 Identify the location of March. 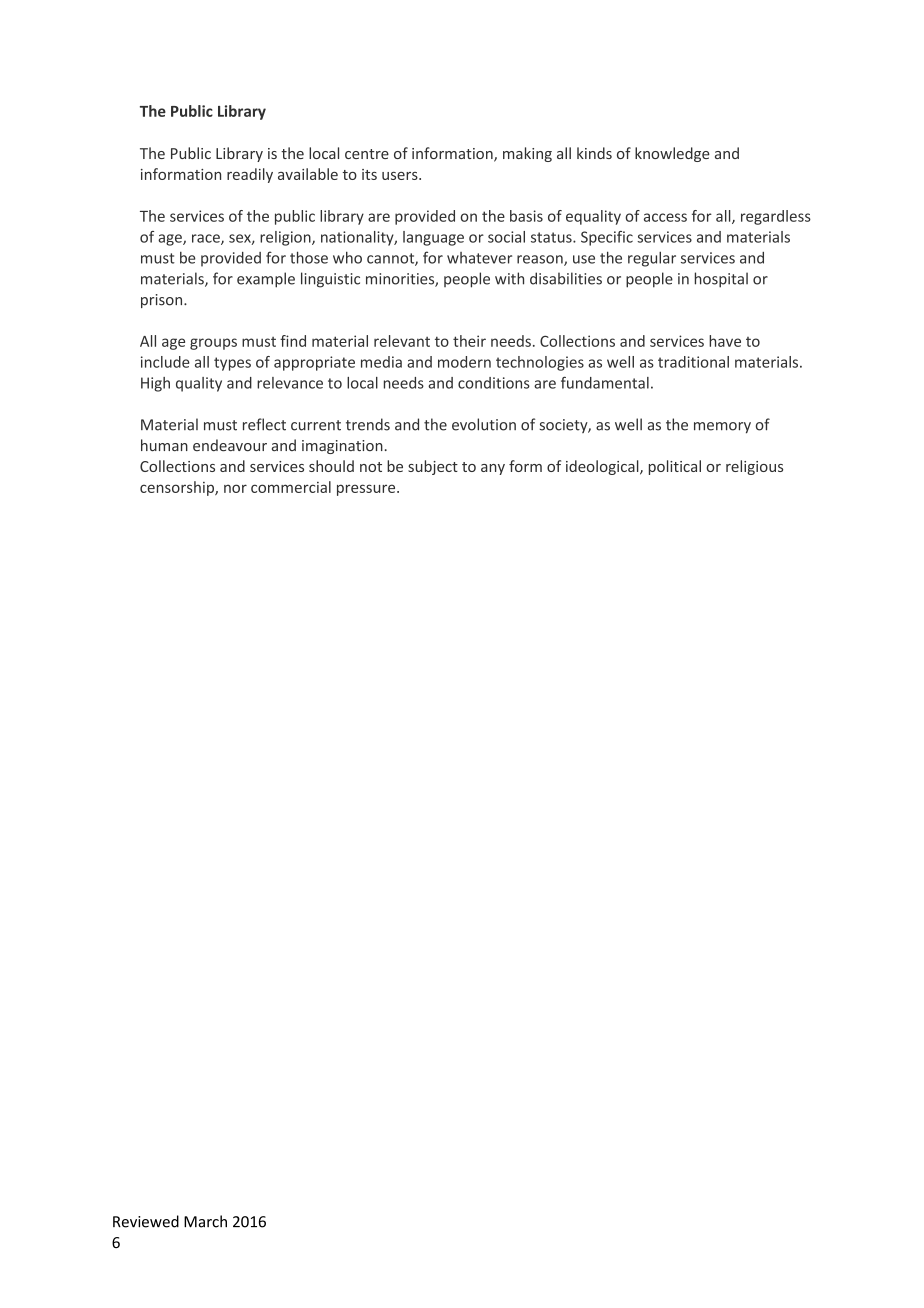
(205, 1221).
